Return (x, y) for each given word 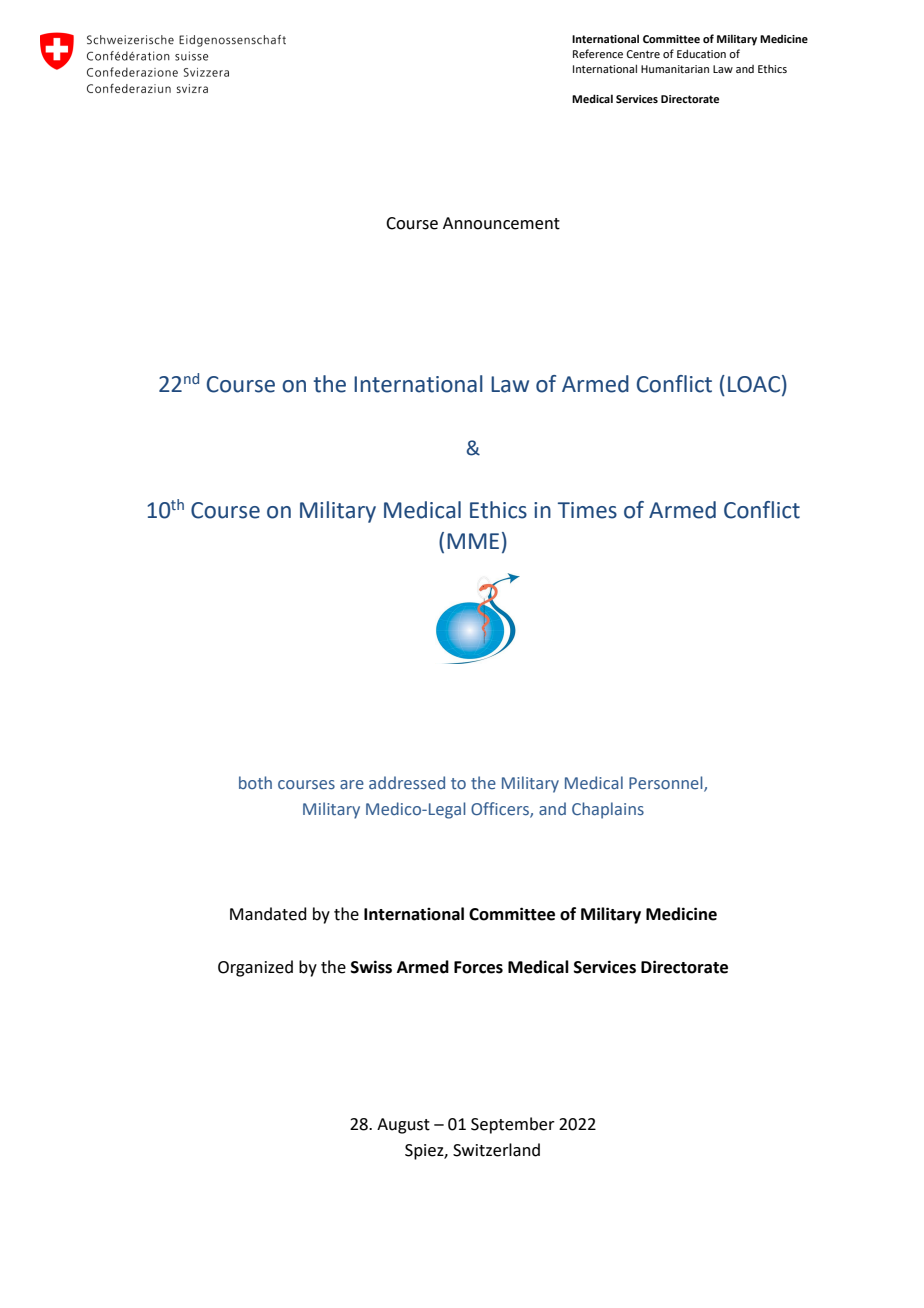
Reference (598, 53)
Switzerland (496, 1150)
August (403, 1126)
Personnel (667, 784)
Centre (643, 54)
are (352, 784)
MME (473, 541)
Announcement (501, 223)
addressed (407, 782)
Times (587, 510)
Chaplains (608, 810)
